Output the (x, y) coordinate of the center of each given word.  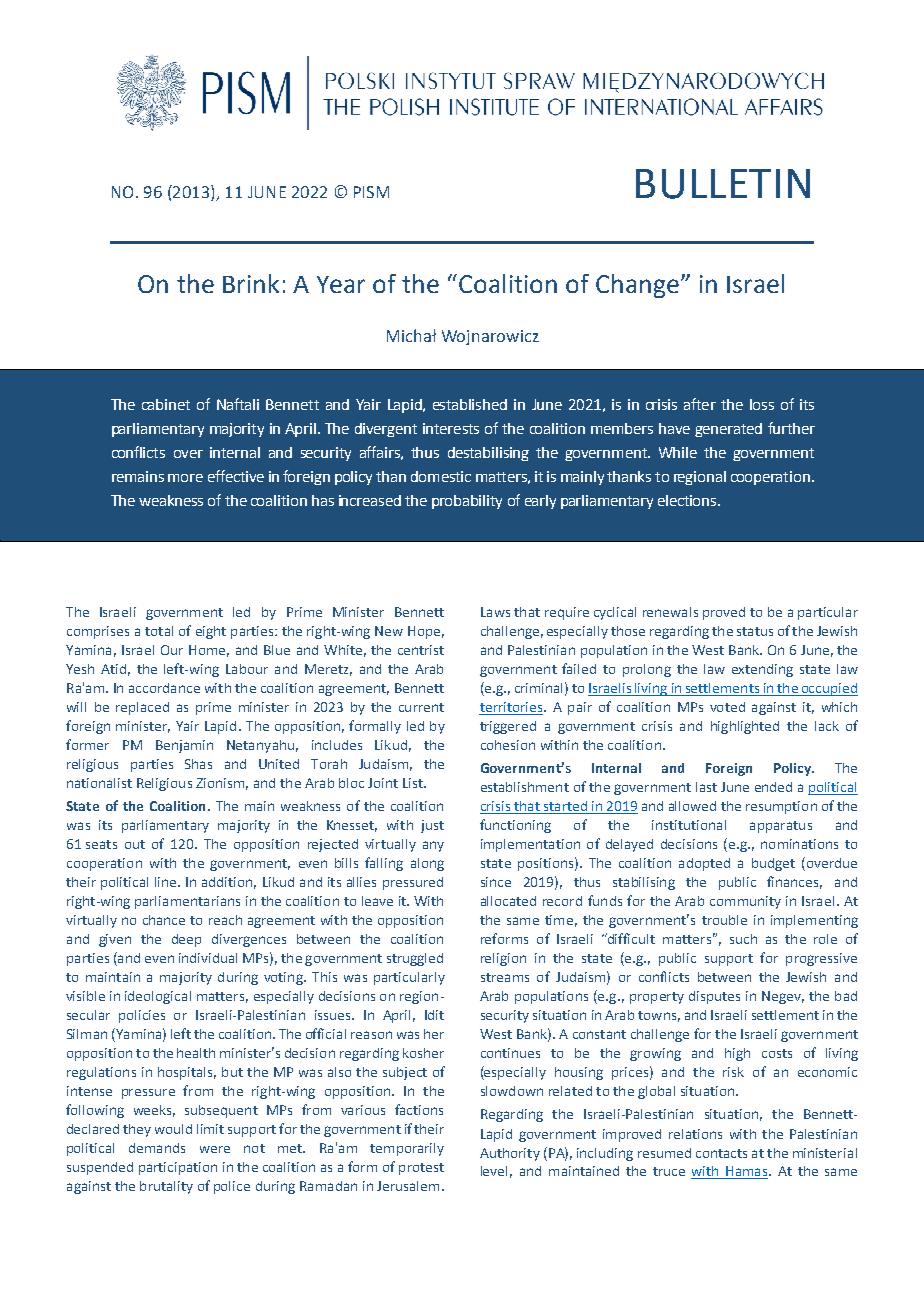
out (135, 844)
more (185, 478)
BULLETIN (723, 184)
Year (341, 284)
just (432, 826)
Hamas (747, 1172)
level (494, 1171)
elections (688, 500)
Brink (251, 283)
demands (157, 1148)
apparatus (781, 827)
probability (467, 502)
